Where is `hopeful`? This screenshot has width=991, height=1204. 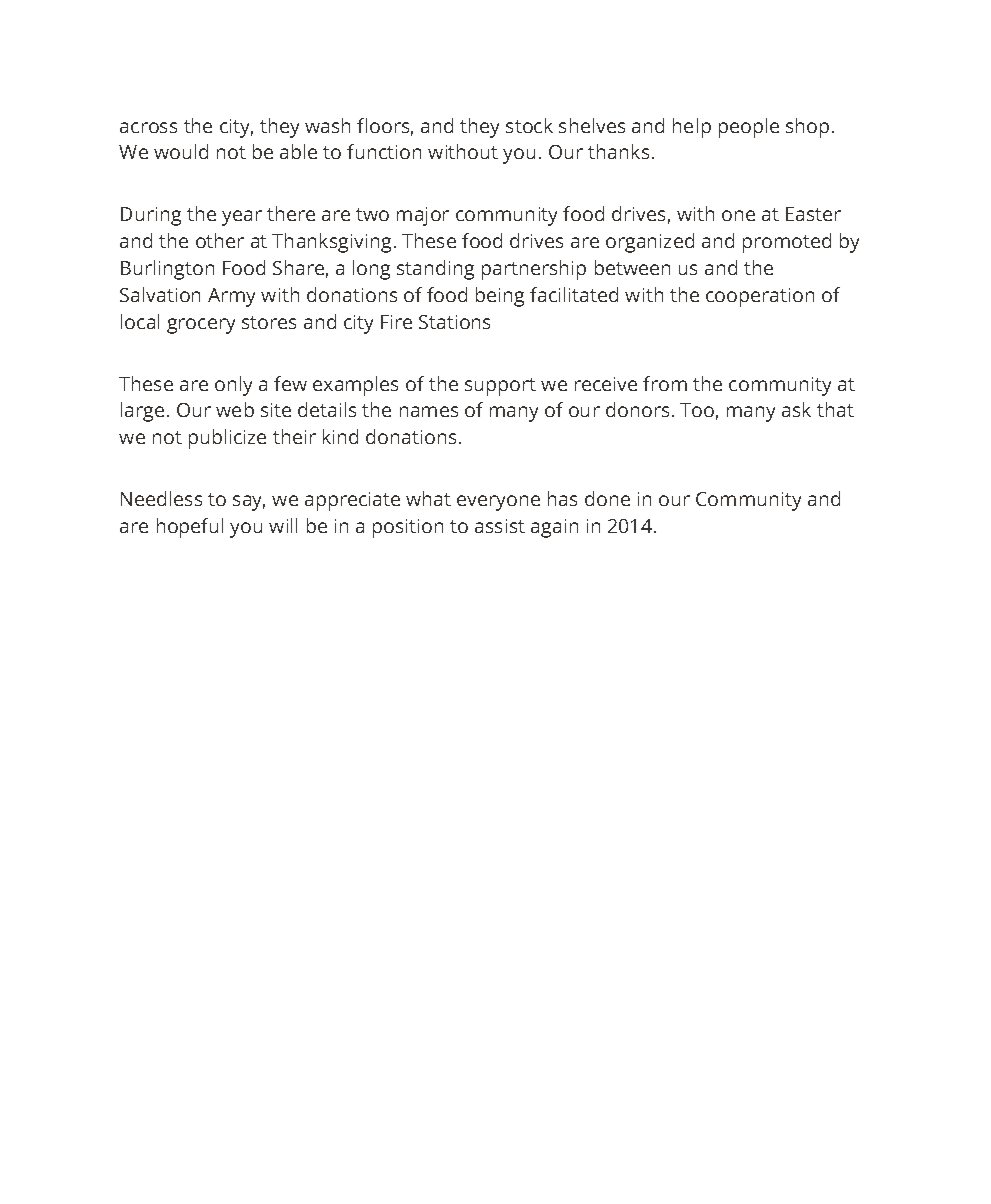
hopeful is located at coordinates (190, 528).
